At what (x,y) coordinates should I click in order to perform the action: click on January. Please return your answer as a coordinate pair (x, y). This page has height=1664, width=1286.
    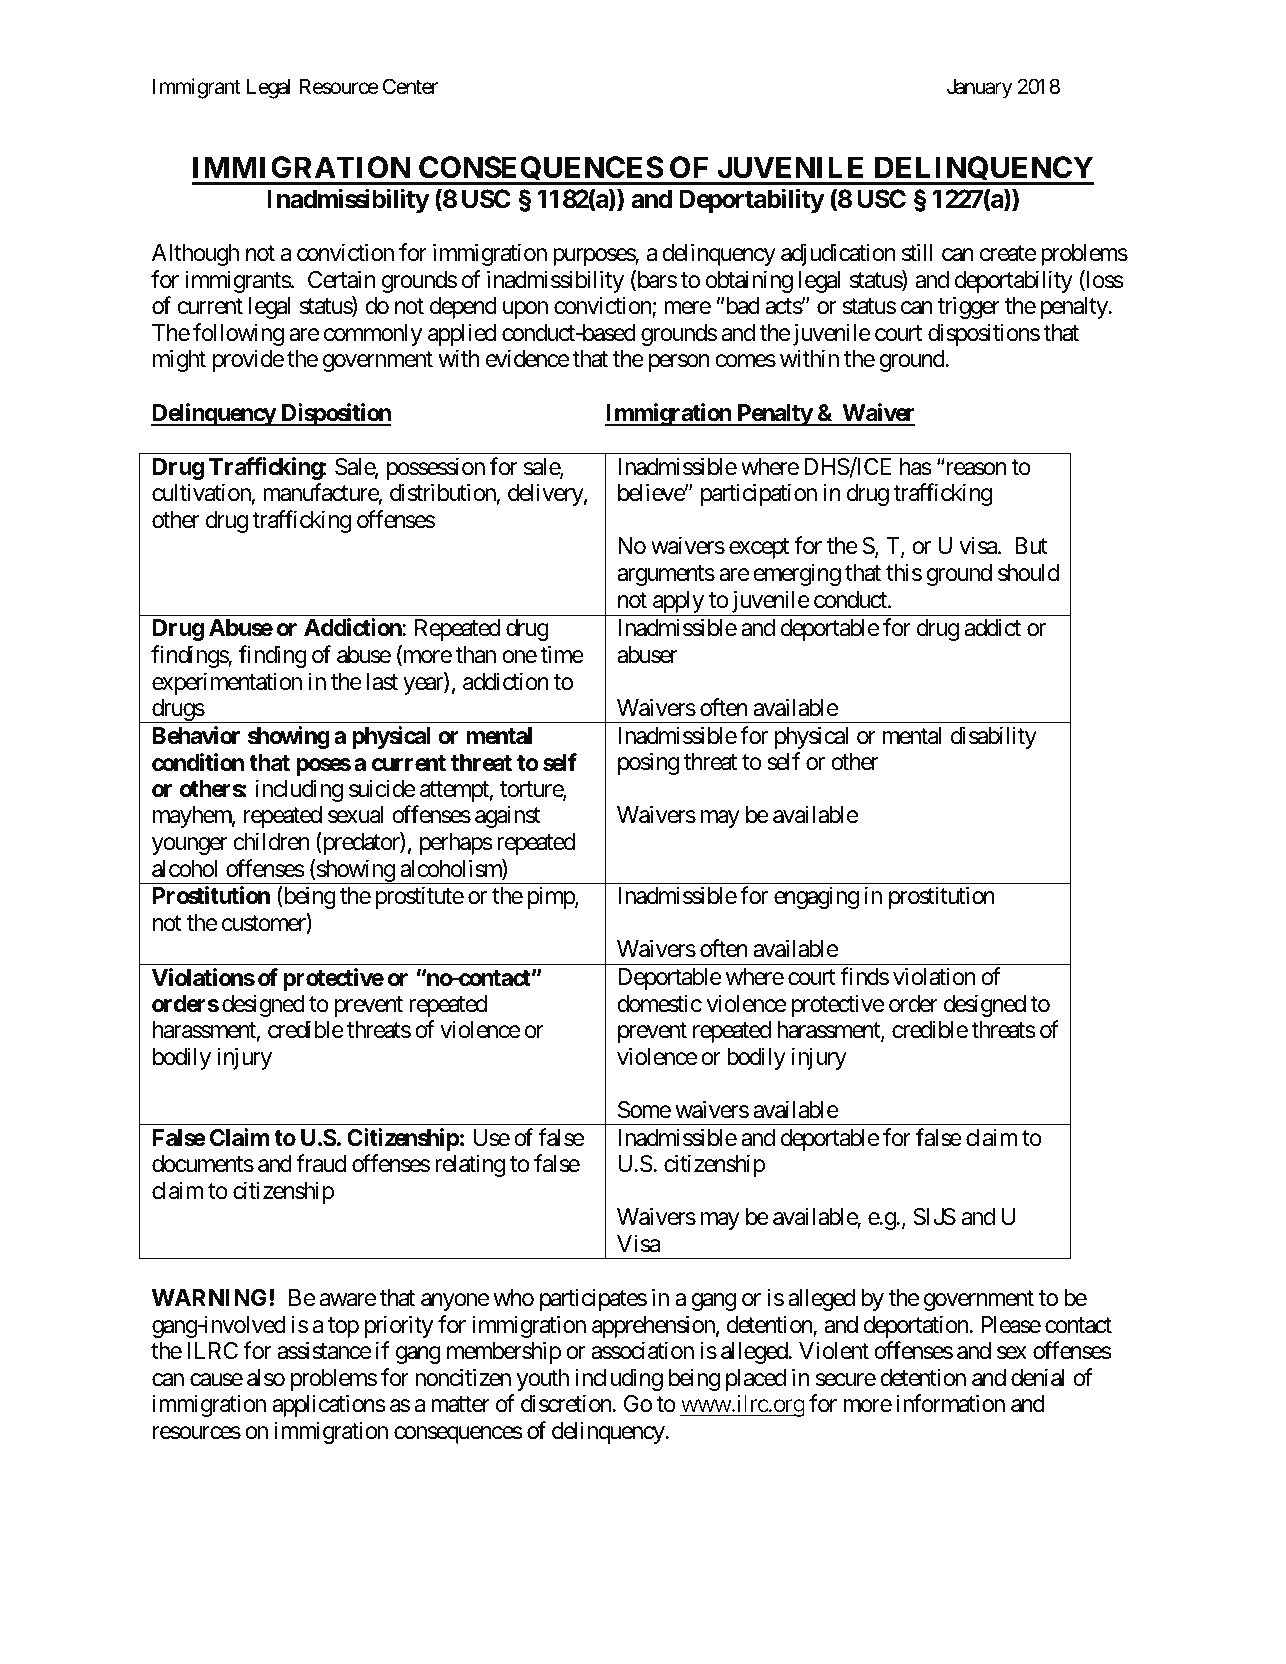
    Looking at the image, I should click on (979, 88).
